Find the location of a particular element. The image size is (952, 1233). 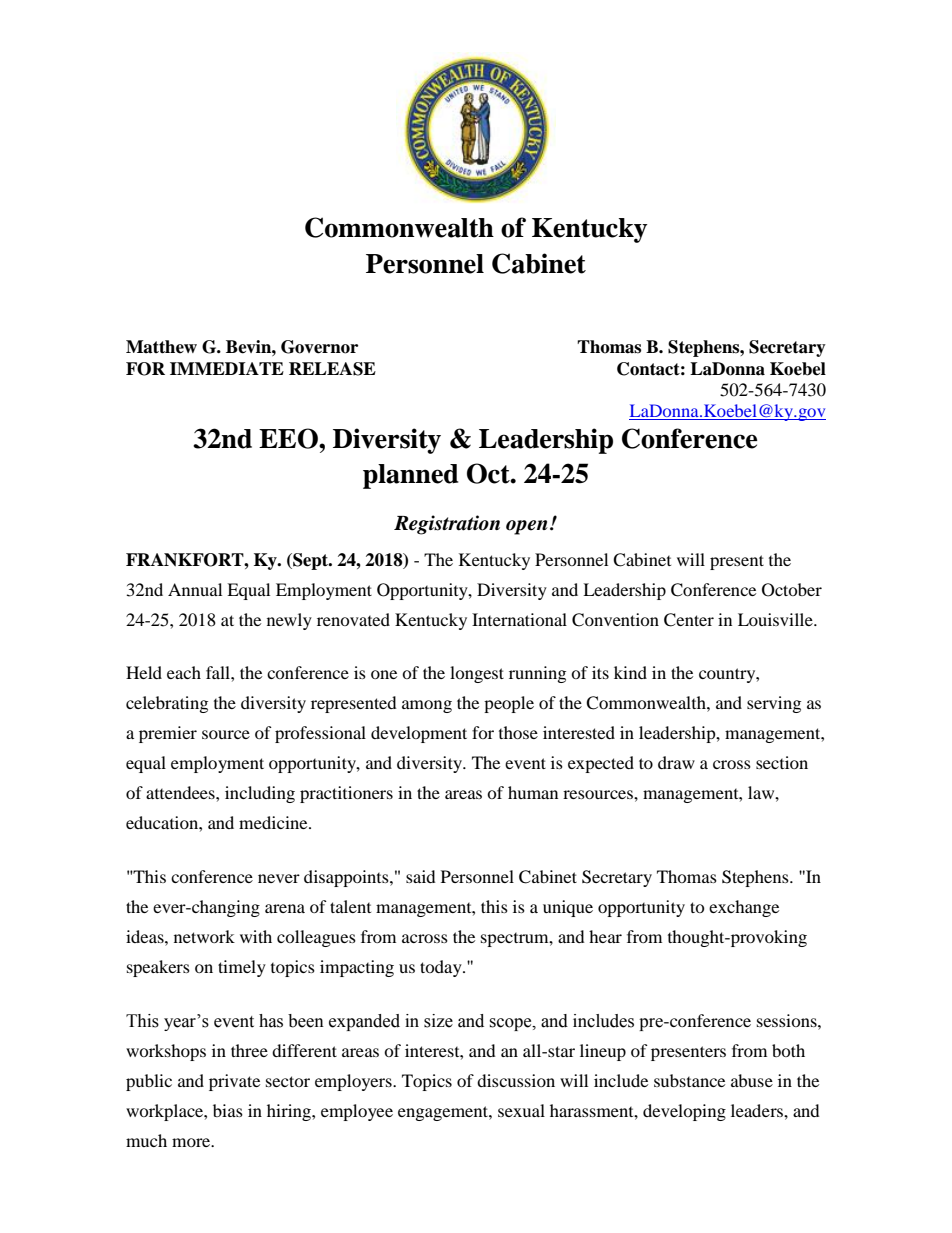

sexual is located at coordinates (521, 1110).
